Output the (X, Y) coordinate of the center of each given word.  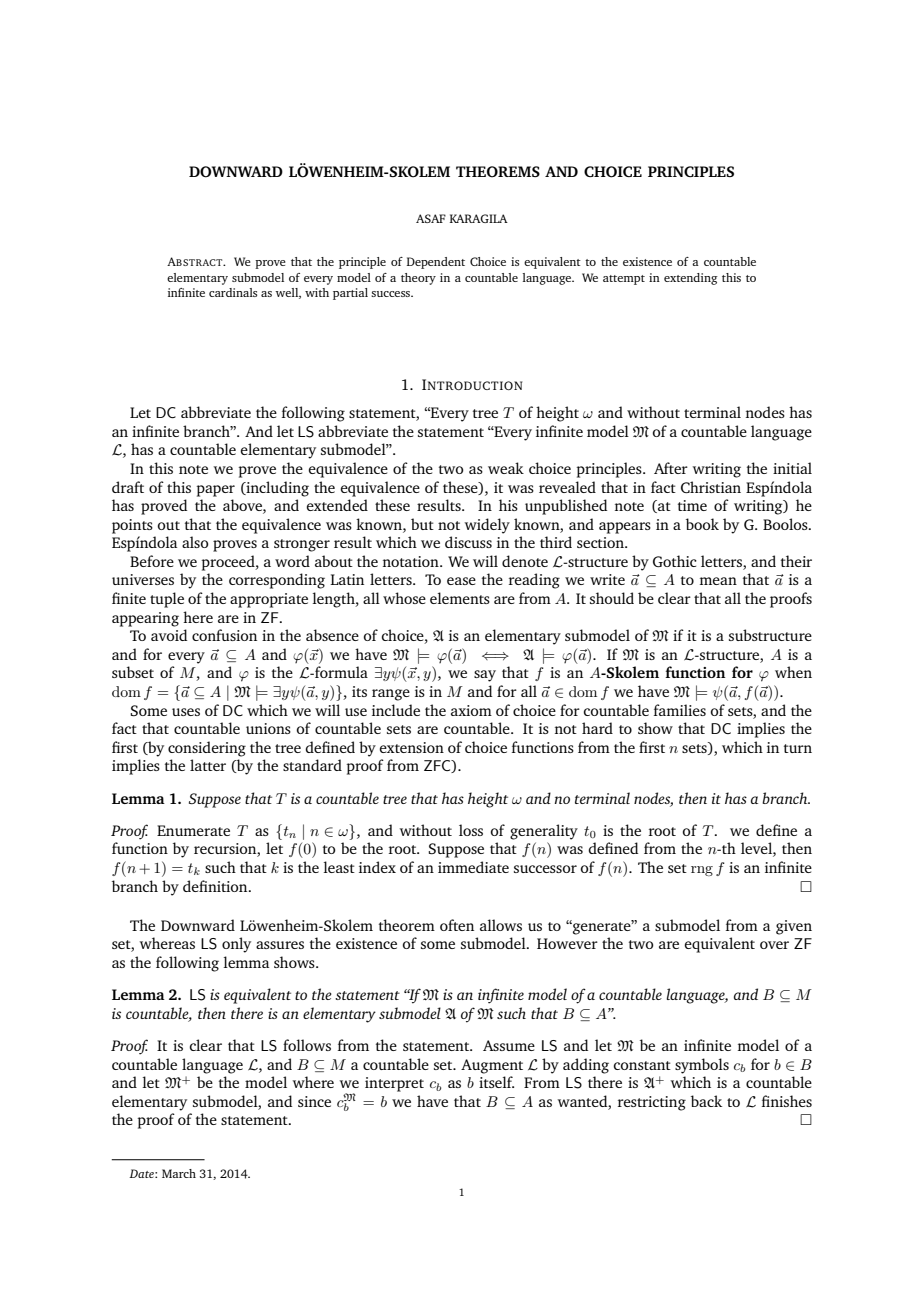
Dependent (436, 263)
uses (186, 712)
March (179, 1173)
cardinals (233, 292)
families (680, 710)
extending (691, 279)
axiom (471, 710)
